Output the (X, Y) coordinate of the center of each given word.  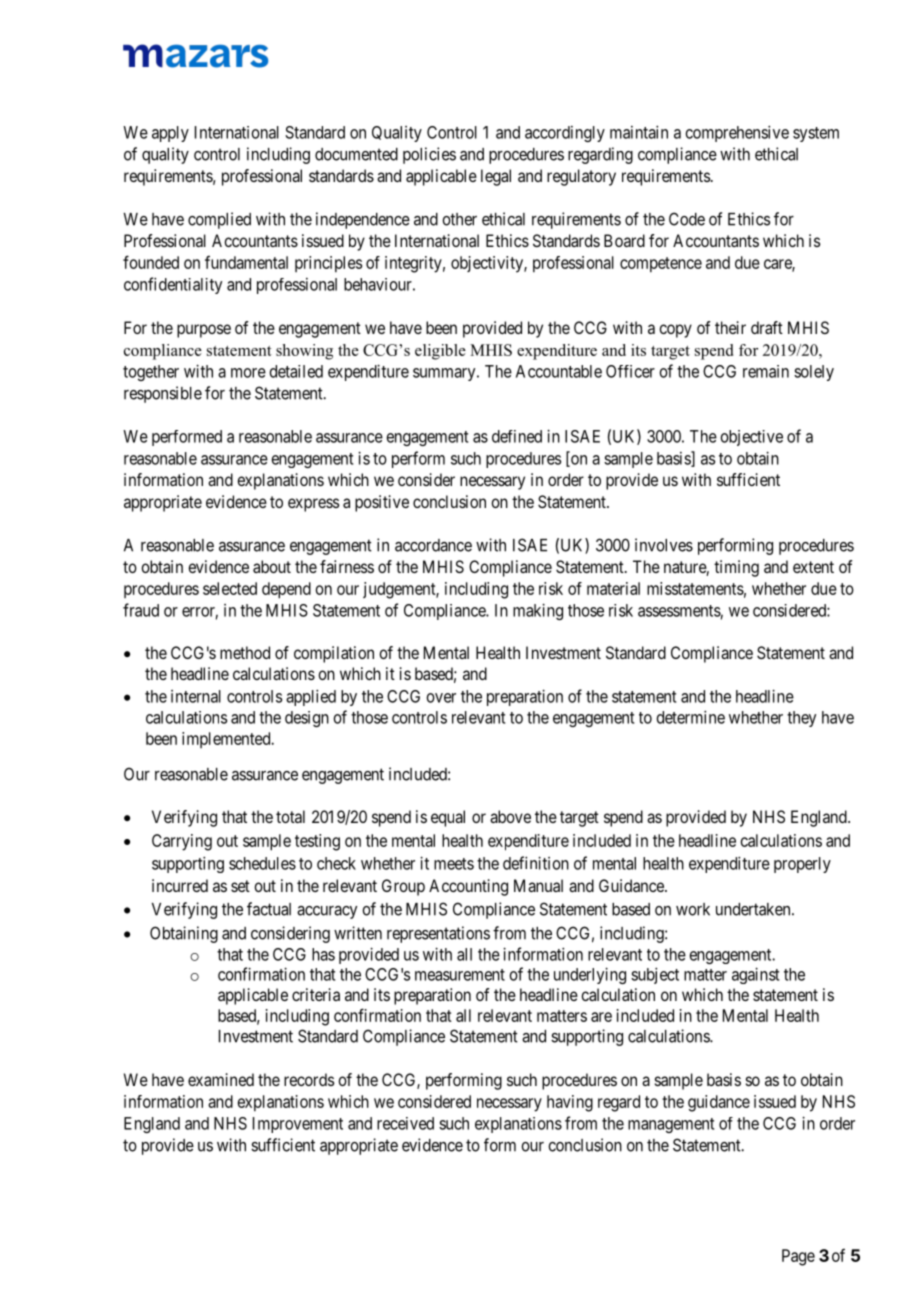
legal (496, 177)
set (240, 886)
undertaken (754, 909)
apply (170, 134)
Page (798, 1257)
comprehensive (737, 133)
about (272, 566)
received (405, 1123)
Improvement (298, 1125)
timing (736, 568)
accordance (433, 545)
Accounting (468, 887)
